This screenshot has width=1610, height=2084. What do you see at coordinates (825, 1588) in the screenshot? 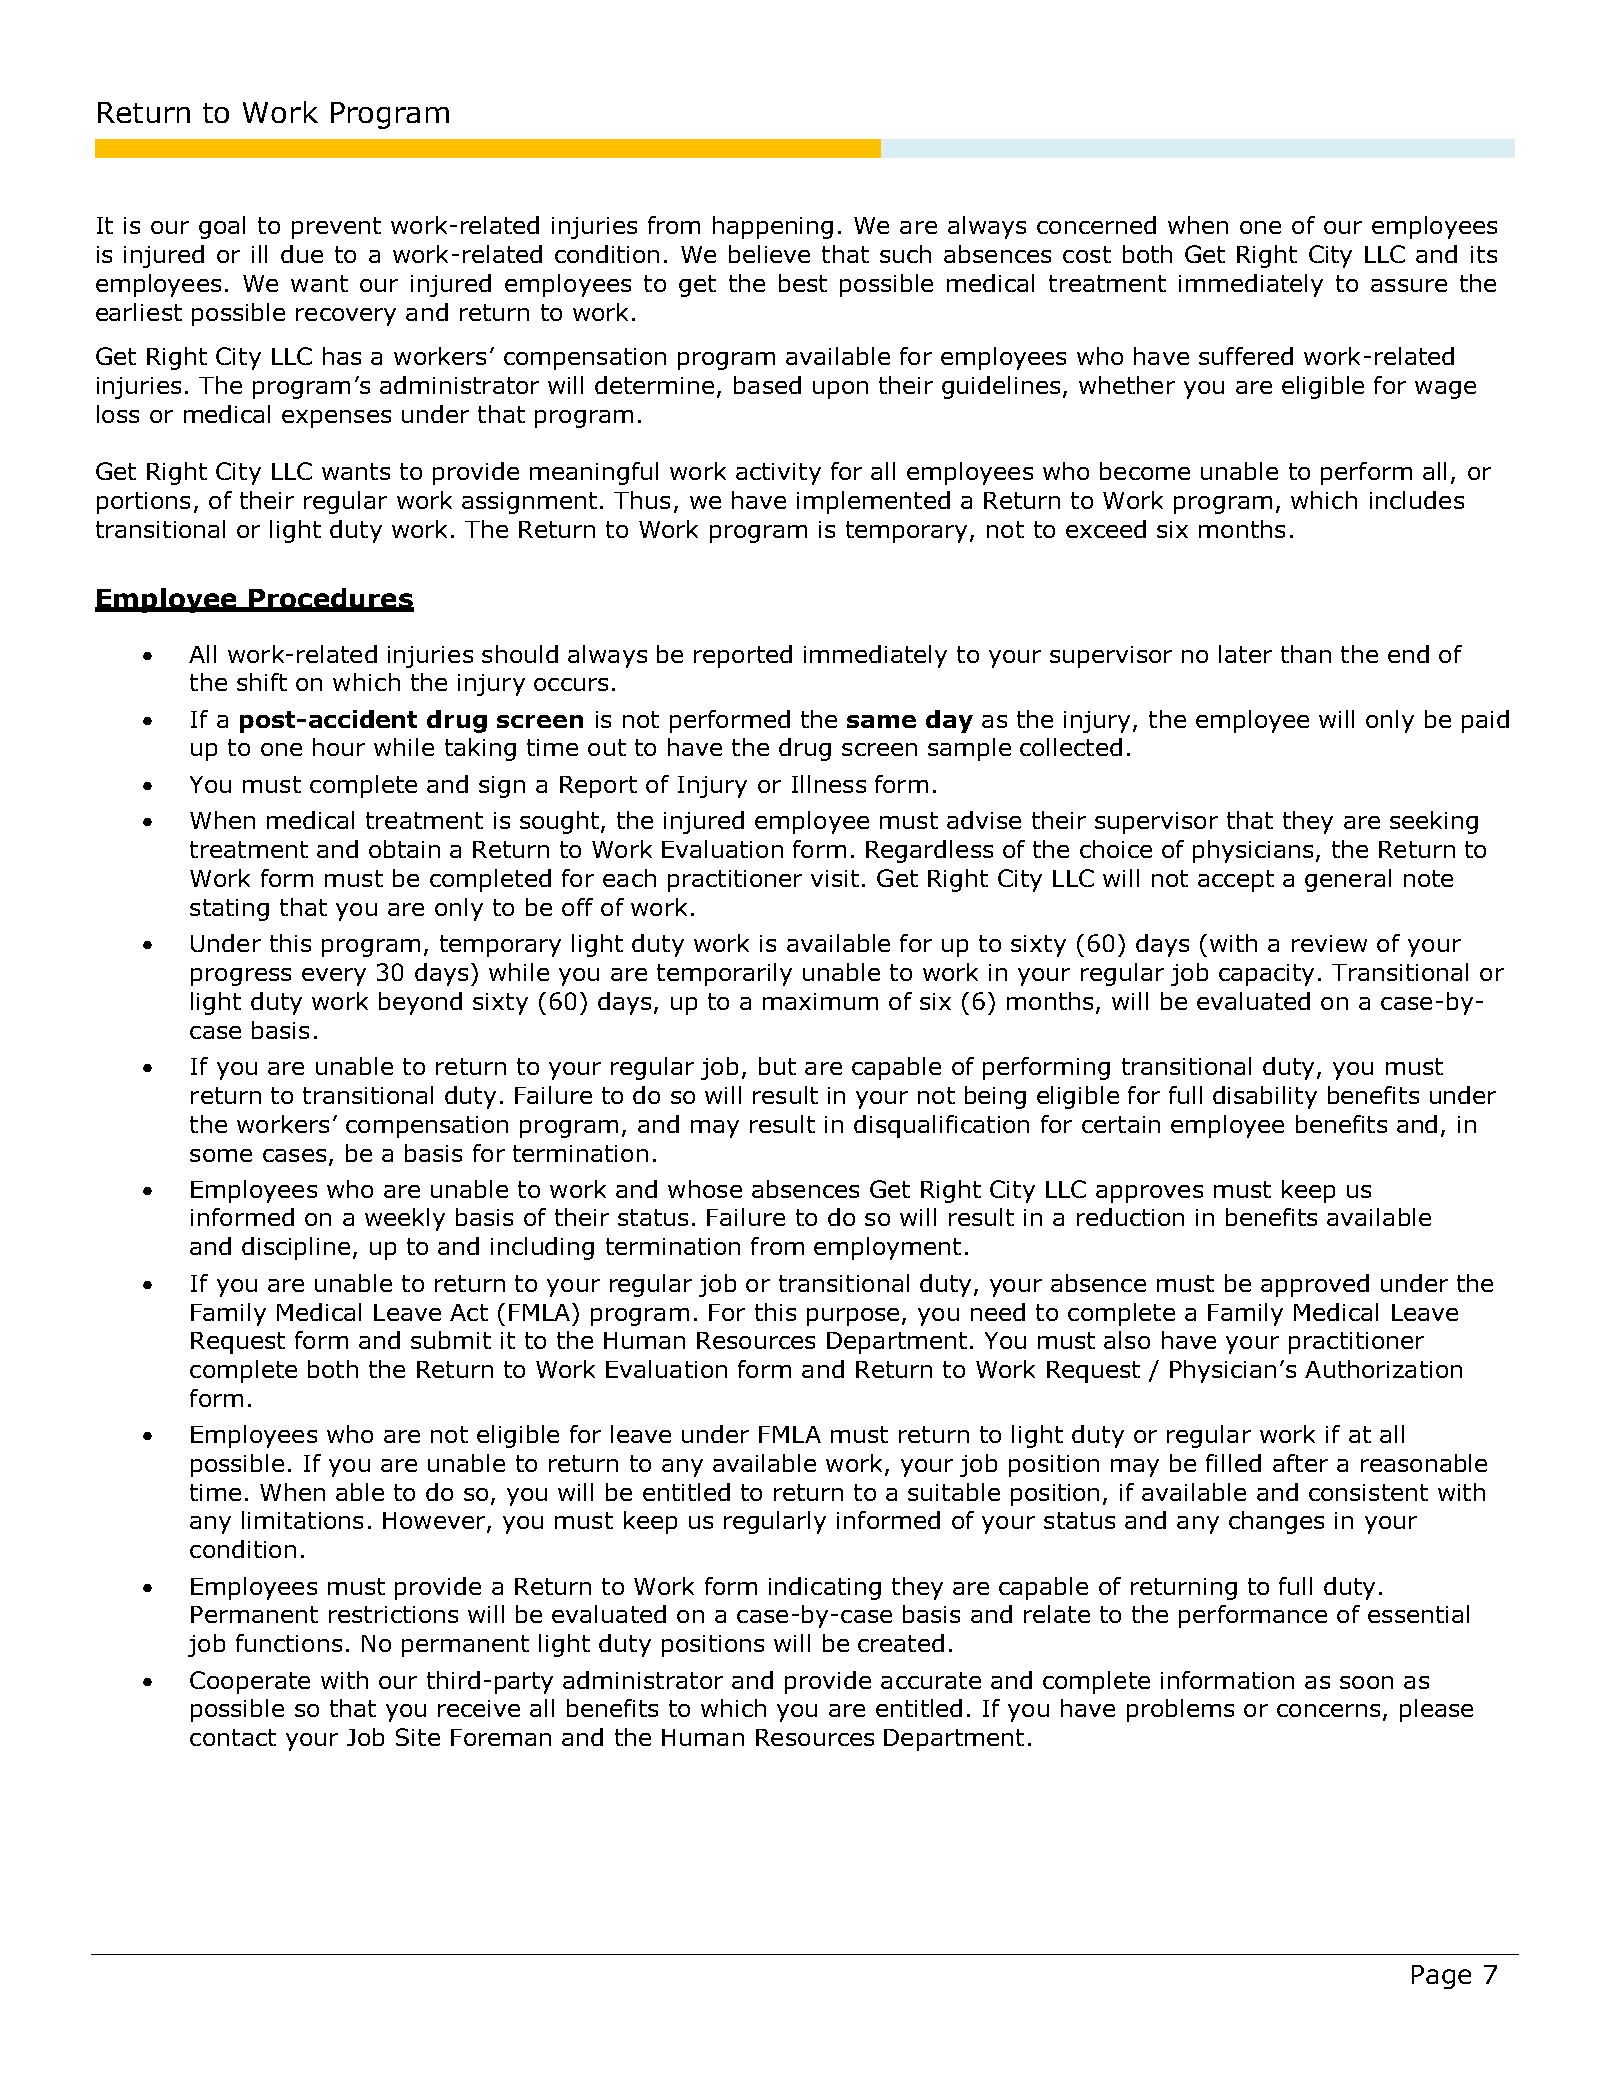
I see `indicating` at bounding box center [825, 1588].
